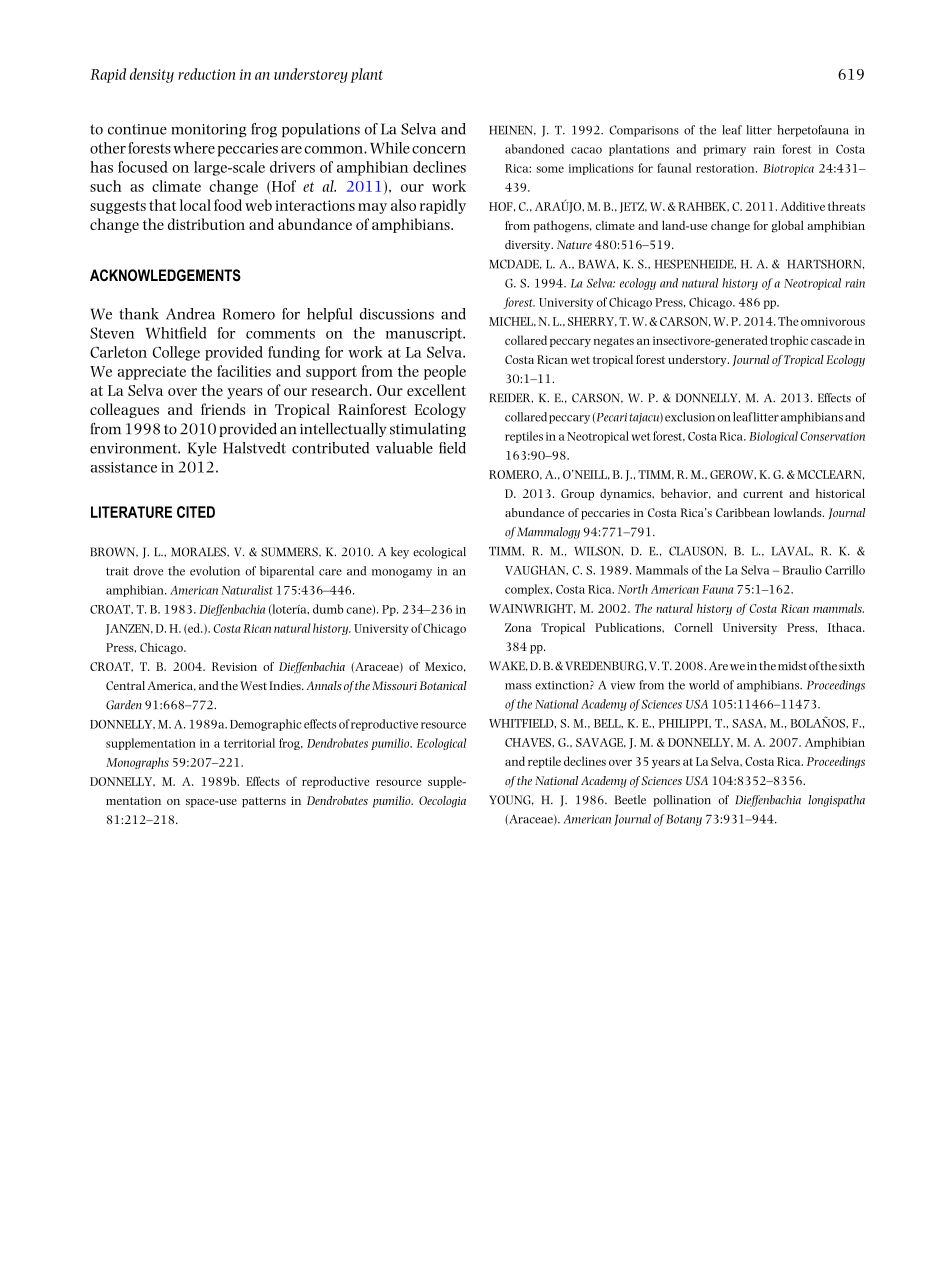 The image size is (952, 1271). Describe the element at coordinates (788, 227) in the page. I see `global` at that location.
